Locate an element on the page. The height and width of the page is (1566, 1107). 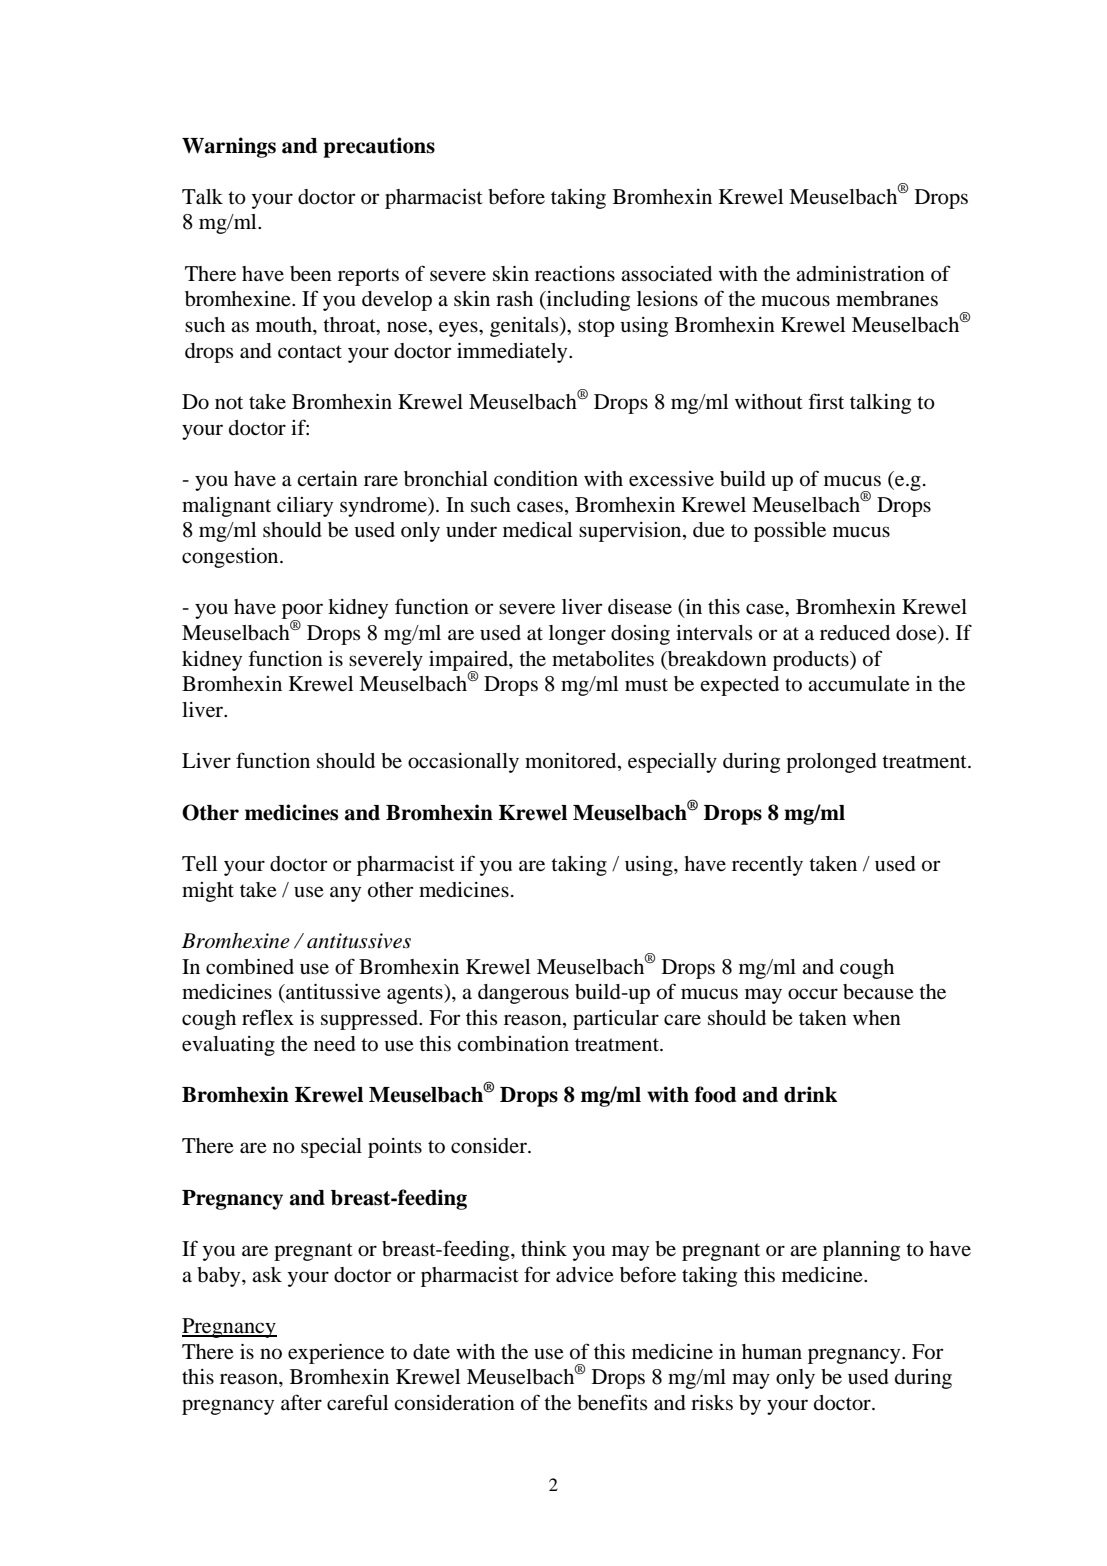
administration is located at coordinates (860, 274).
